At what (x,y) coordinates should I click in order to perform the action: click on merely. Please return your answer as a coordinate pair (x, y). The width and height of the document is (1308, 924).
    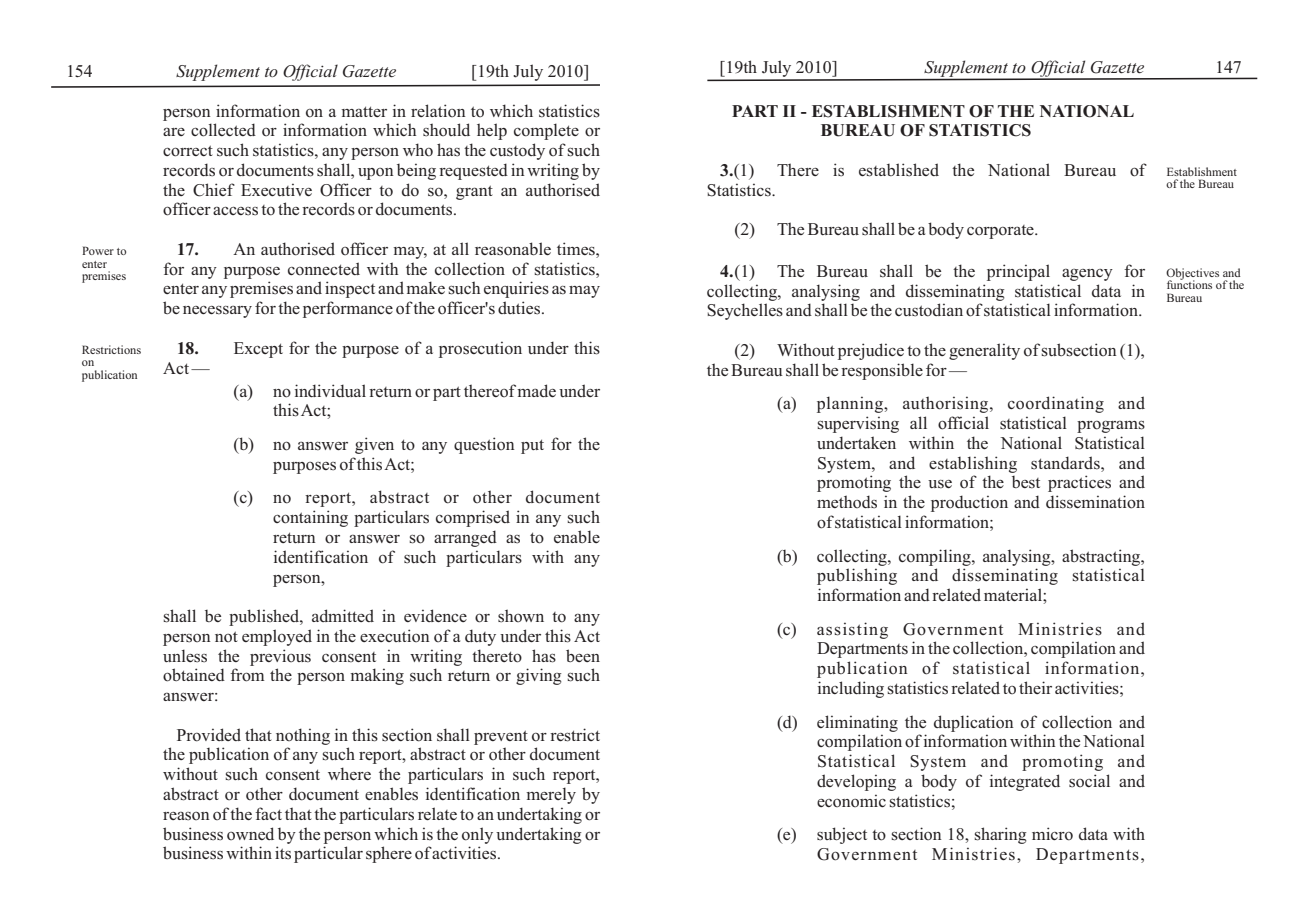
    Looking at the image, I should click on (551, 795).
